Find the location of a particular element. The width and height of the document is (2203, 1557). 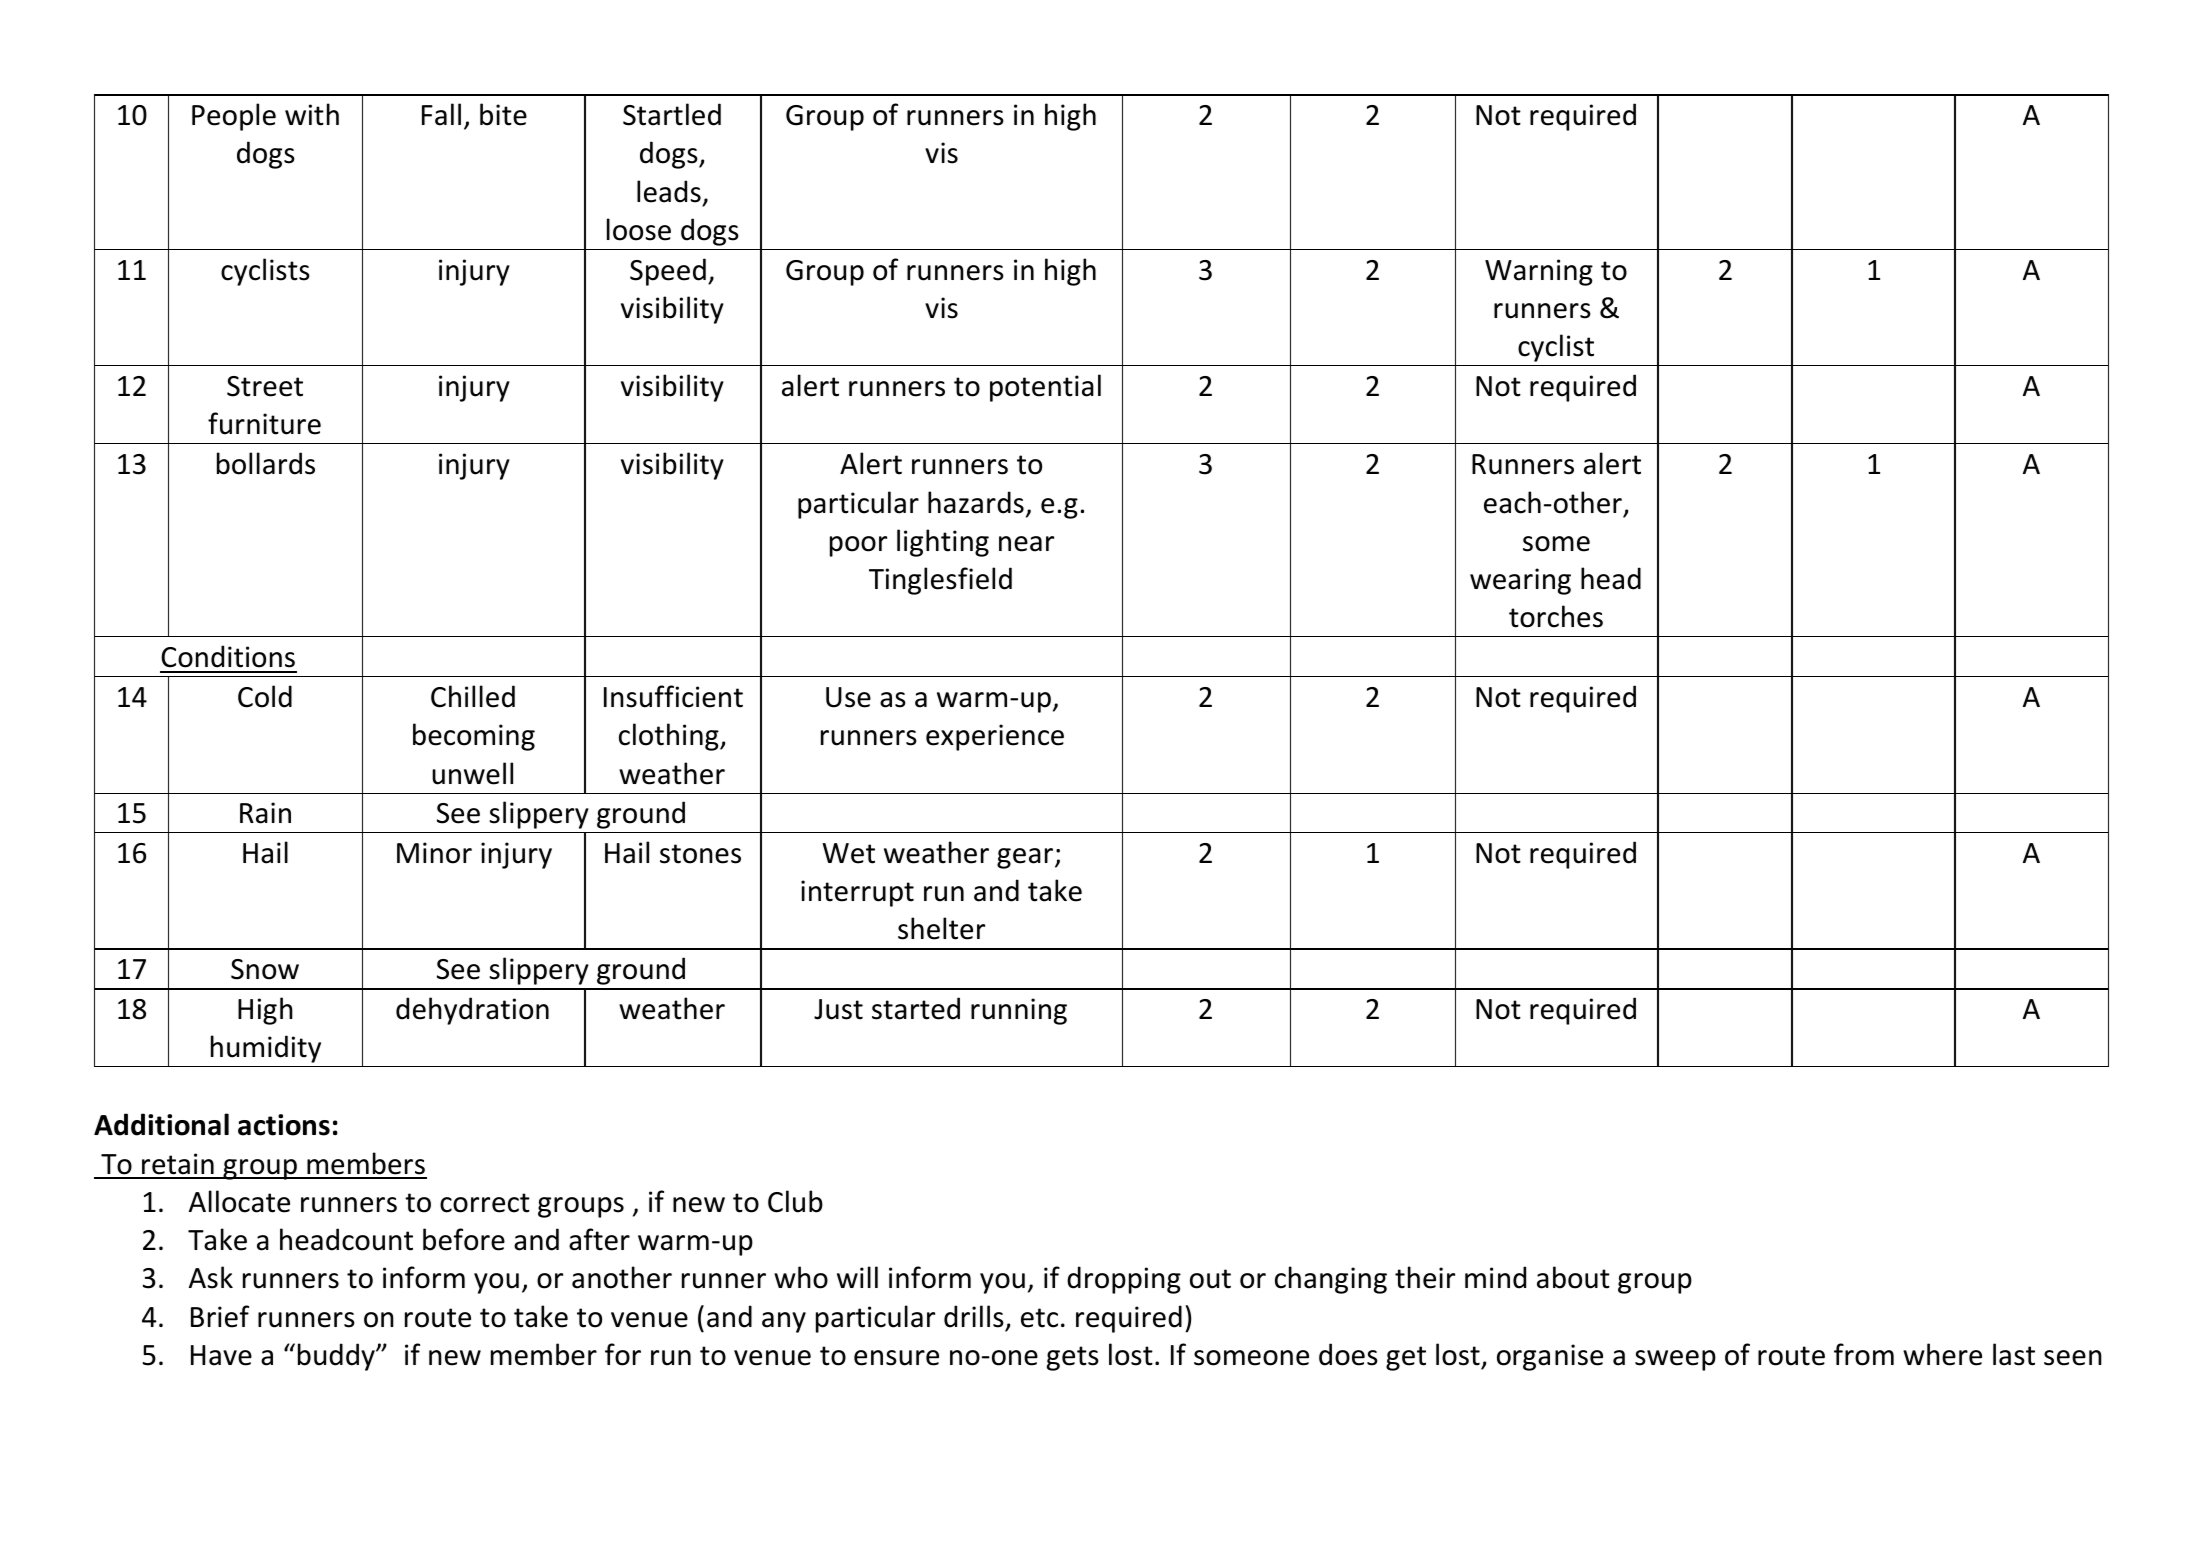

Startled is located at coordinates (672, 114).
